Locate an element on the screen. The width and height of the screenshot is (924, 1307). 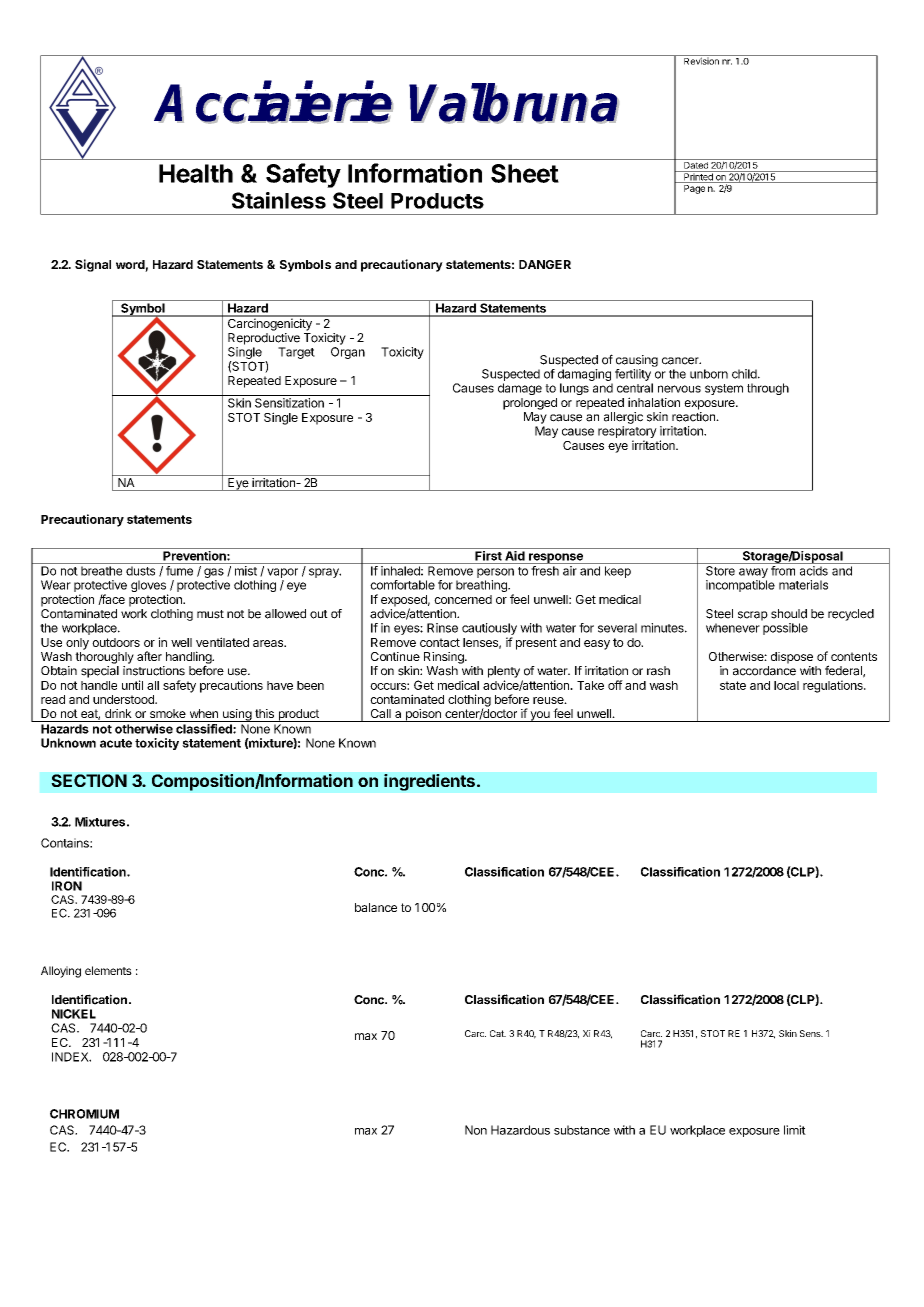
Health is located at coordinates (196, 173).
